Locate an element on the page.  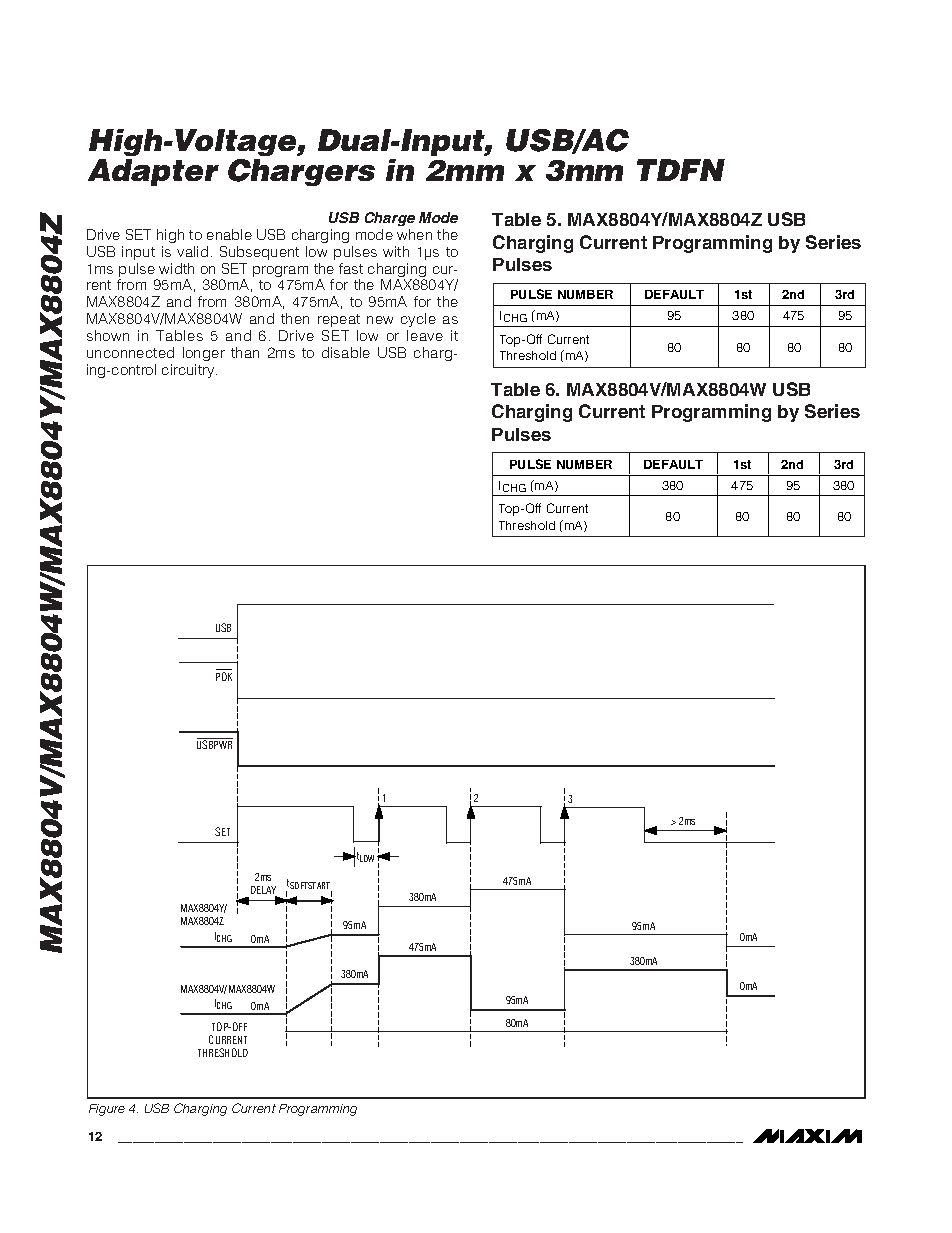
unconnected is located at coordinates (130, 352).
